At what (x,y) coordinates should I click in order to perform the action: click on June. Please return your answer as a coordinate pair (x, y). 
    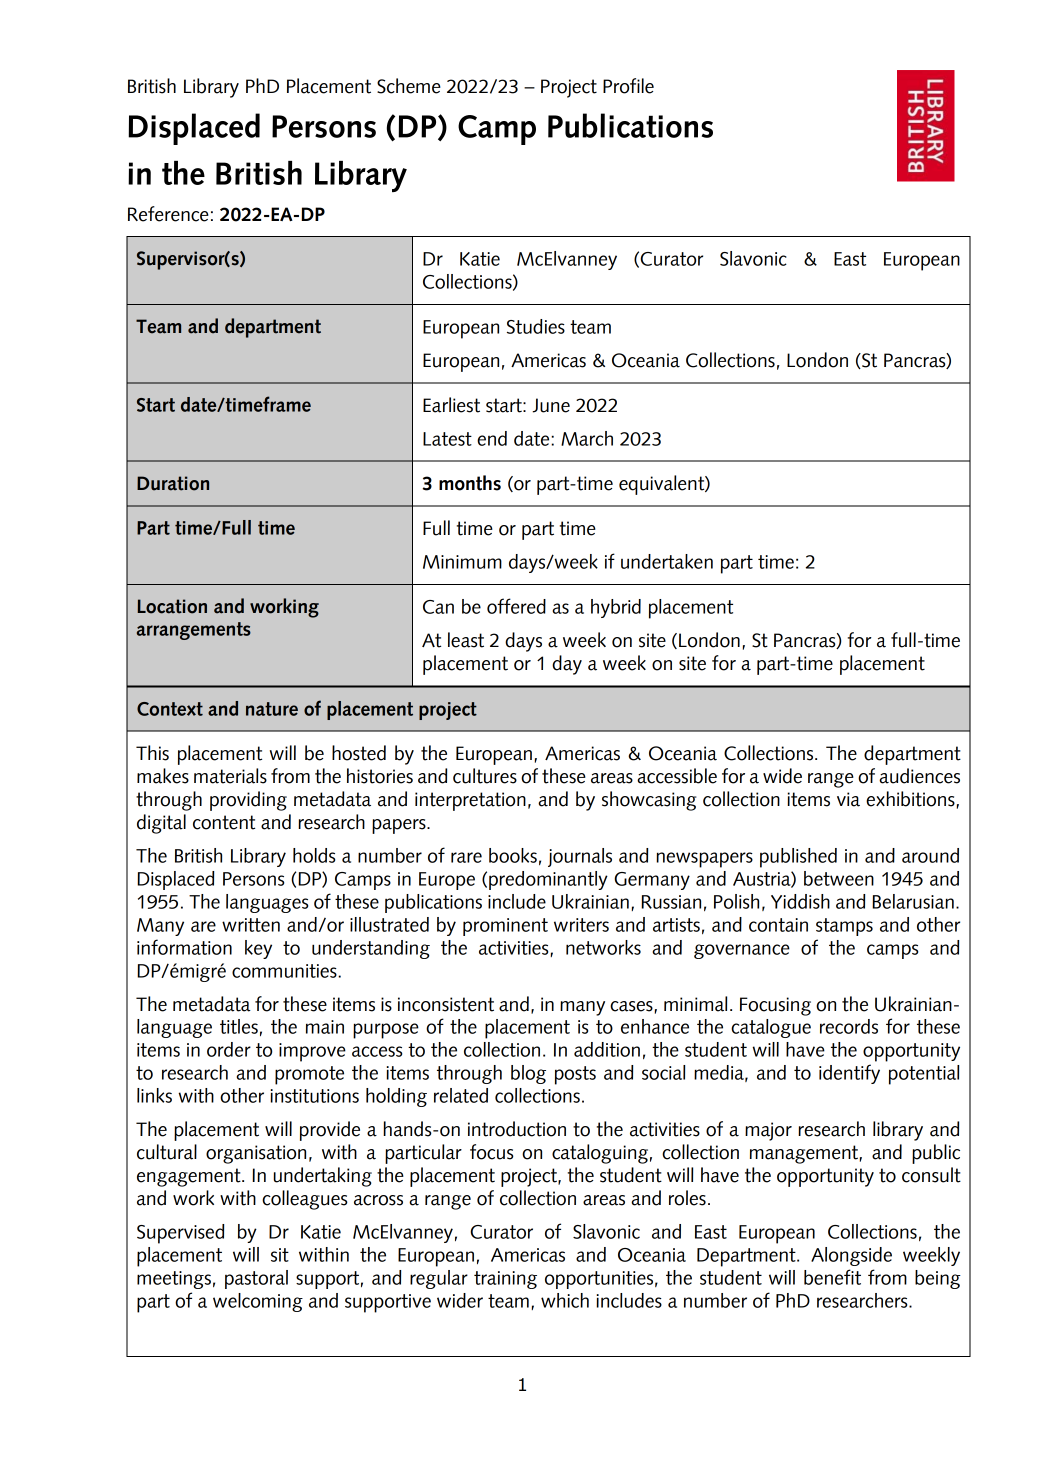
    Looking at the image, I should click on (551, 405).
